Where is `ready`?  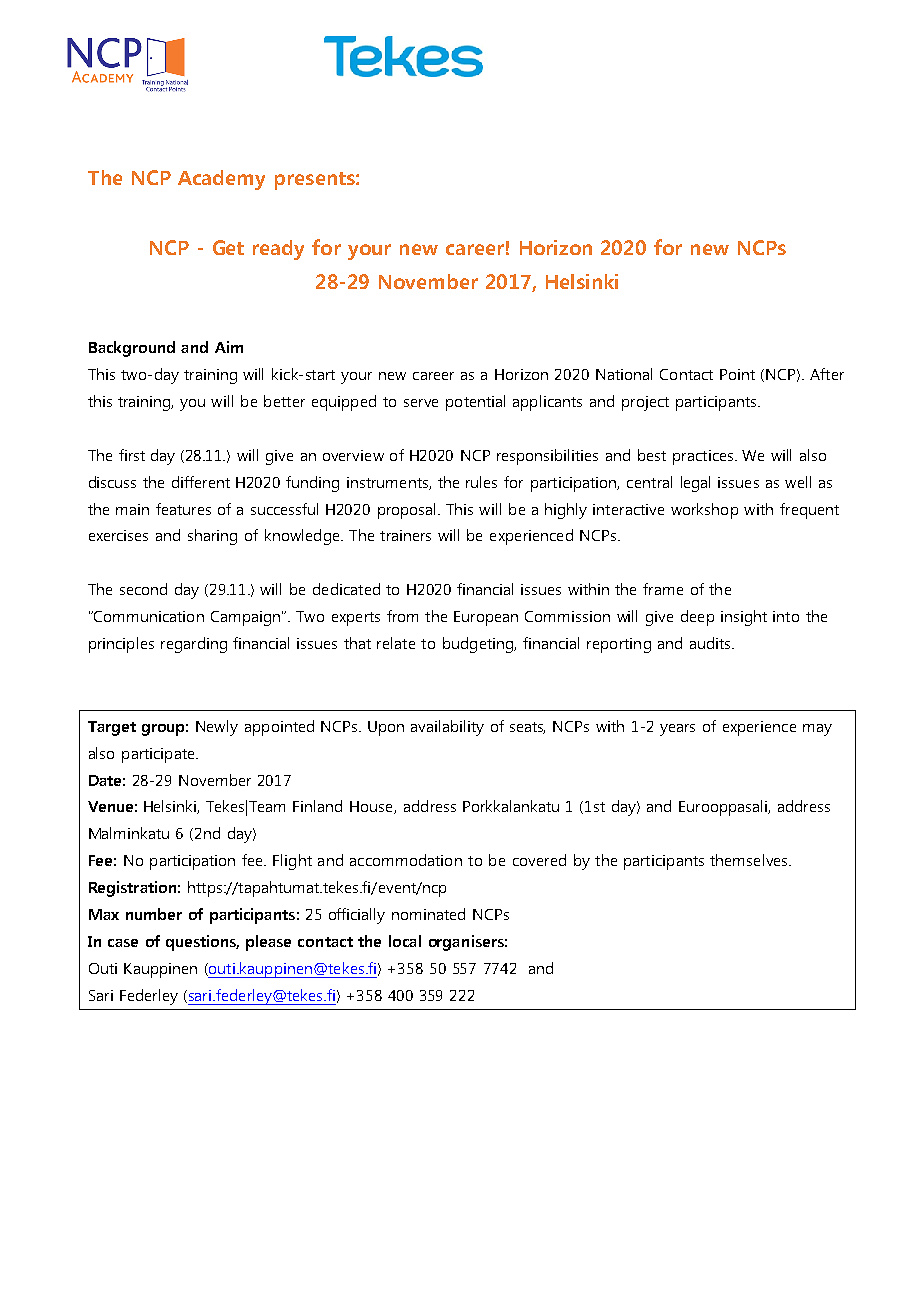 ready is located at coordinates (278, 250).
